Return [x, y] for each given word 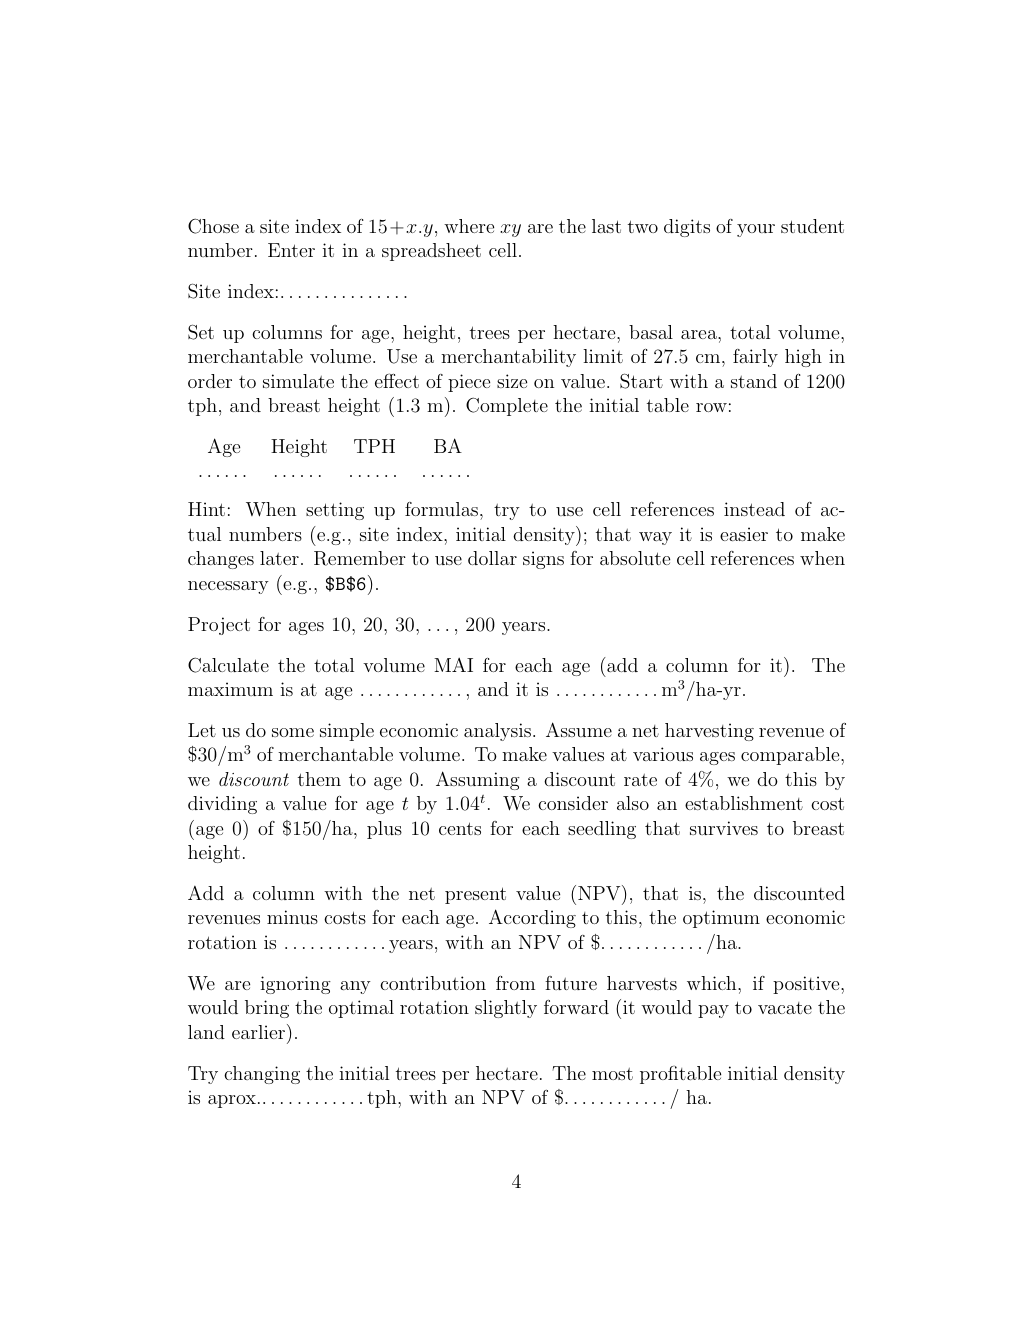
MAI [453, 665]
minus [292, 917]
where [469, 226]
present [475, 895]
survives [724, 828]
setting [335, 511]
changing [262, 1075]
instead [754, 509]
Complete [507, 406]
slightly [506, 1009]
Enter [291, 250]
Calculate [228, 665]
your [756, 230]
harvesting [709, 732]
